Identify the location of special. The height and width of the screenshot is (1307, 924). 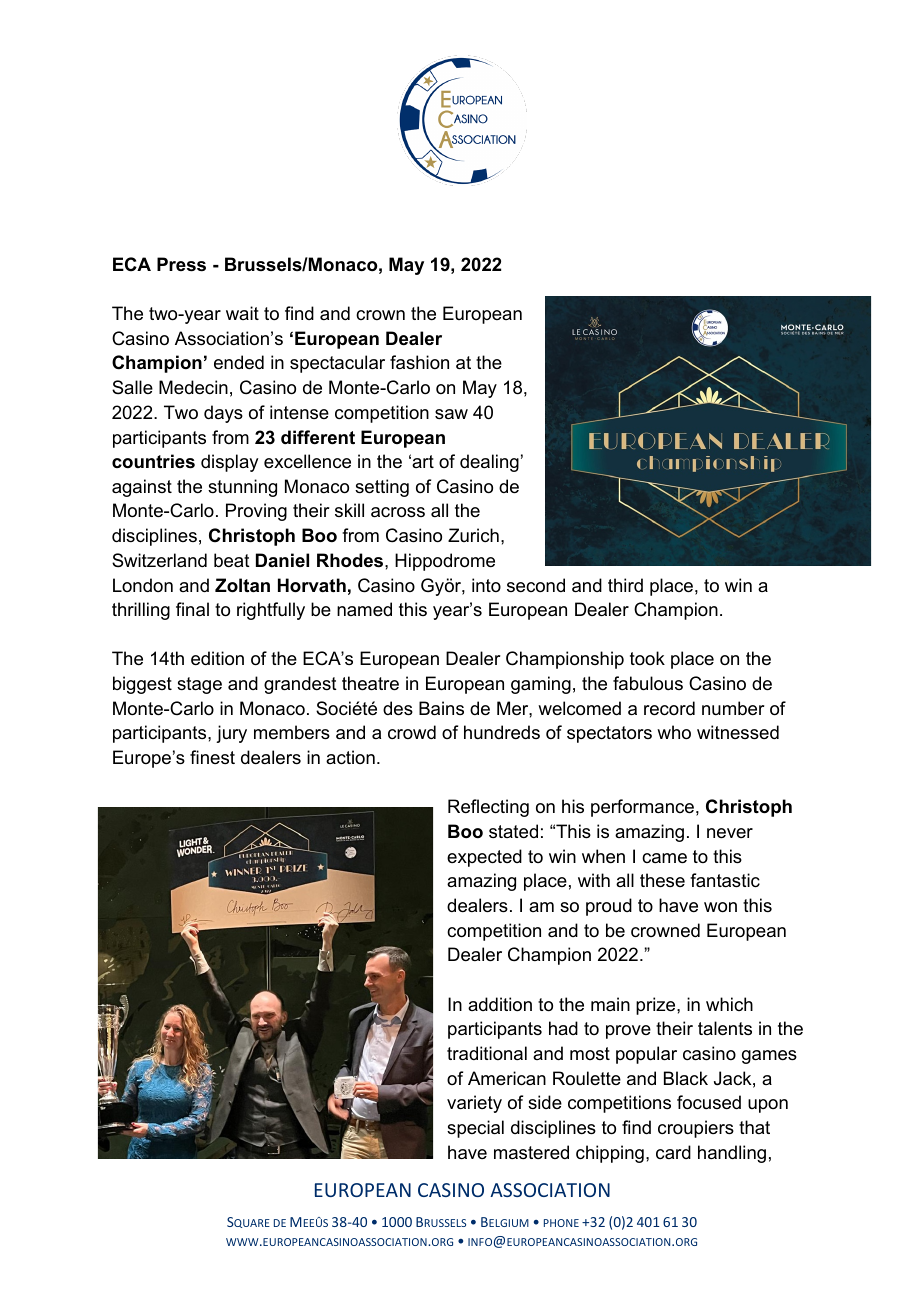
(475, 1129).
